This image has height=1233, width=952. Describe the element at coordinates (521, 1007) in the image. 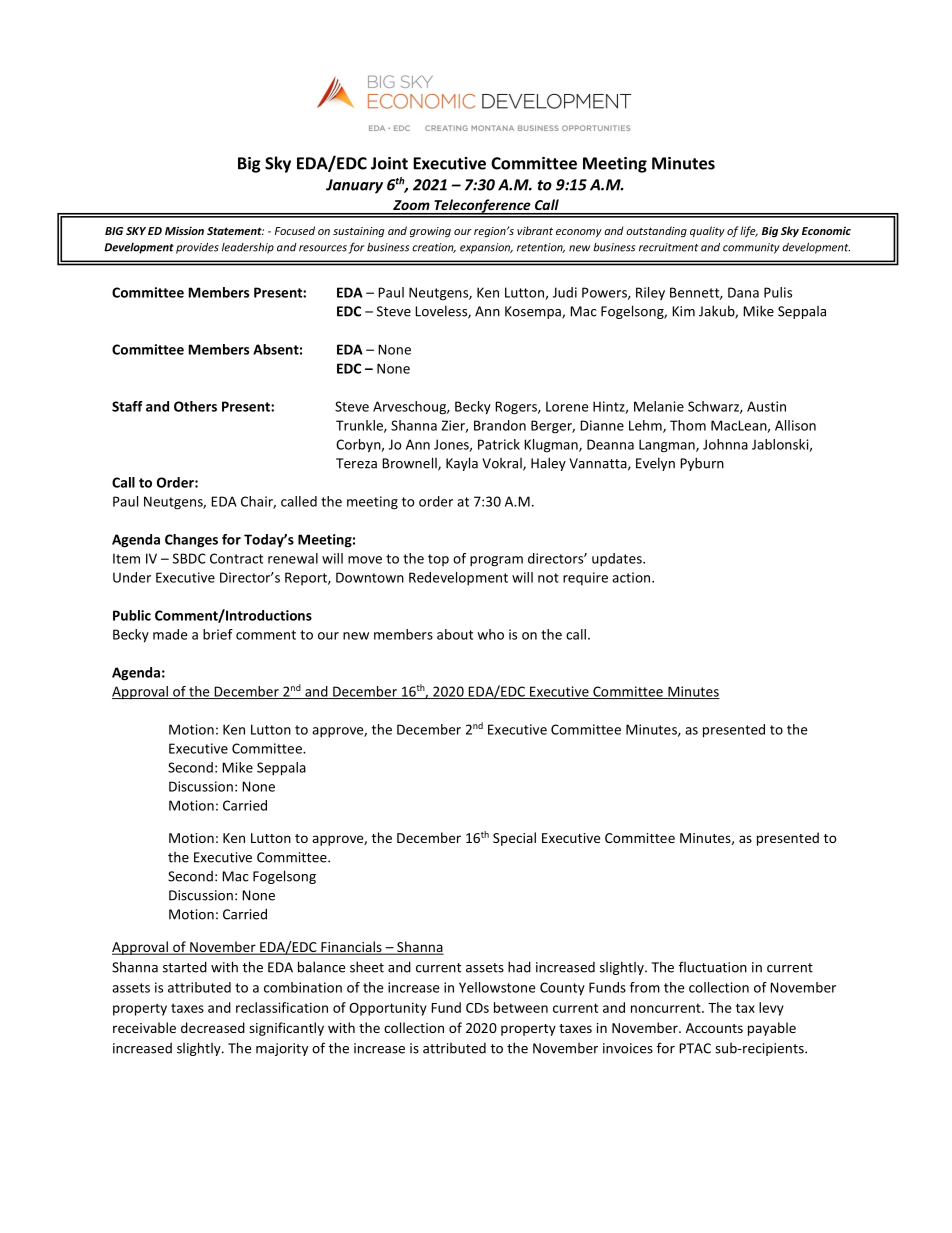

I see `between` at that location.
